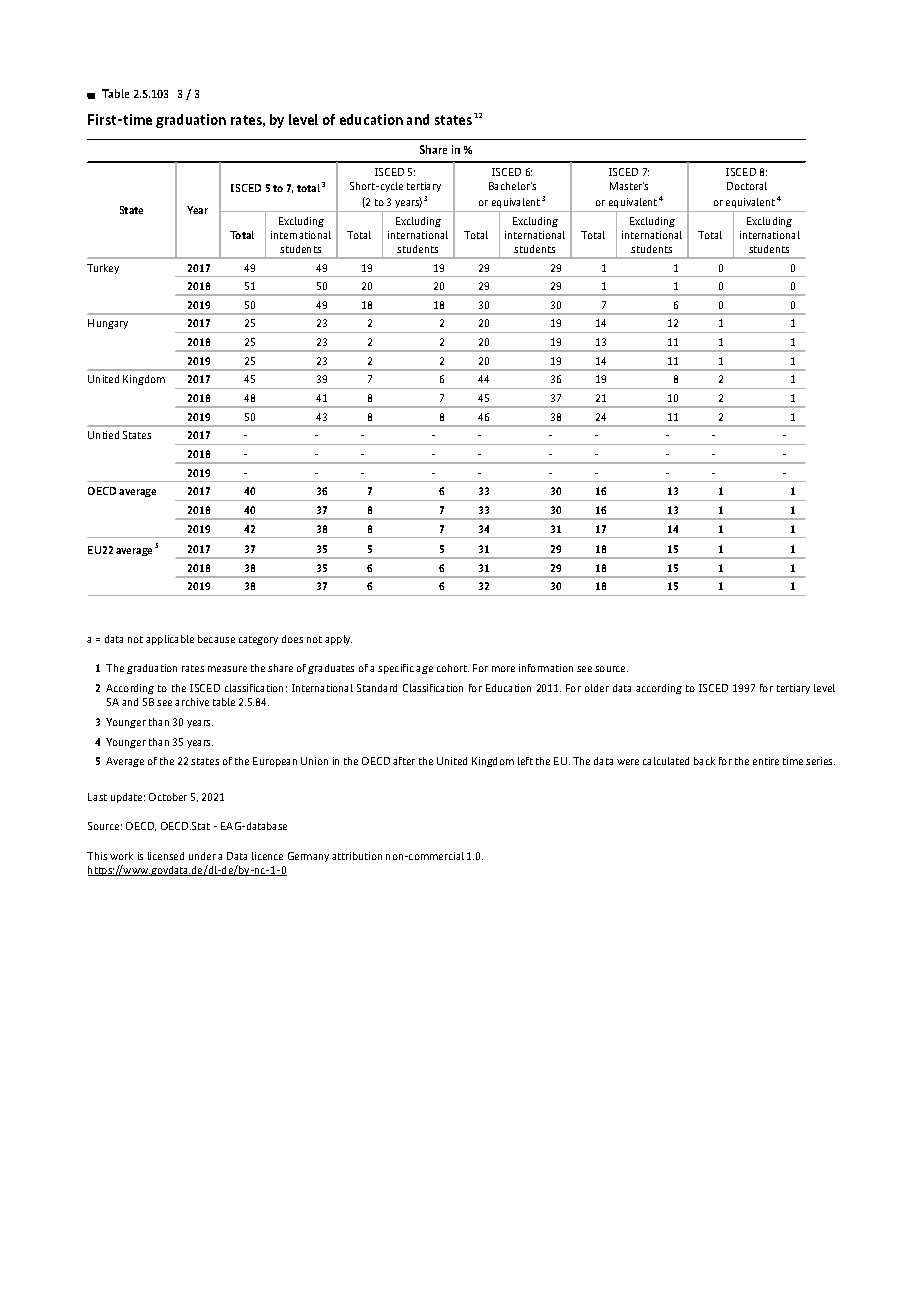 This screenshot has width=924, height=1308. What do you see at coordinates (546, 668) in the screenshot?
I see `information` at bounding box center [546, 668].
